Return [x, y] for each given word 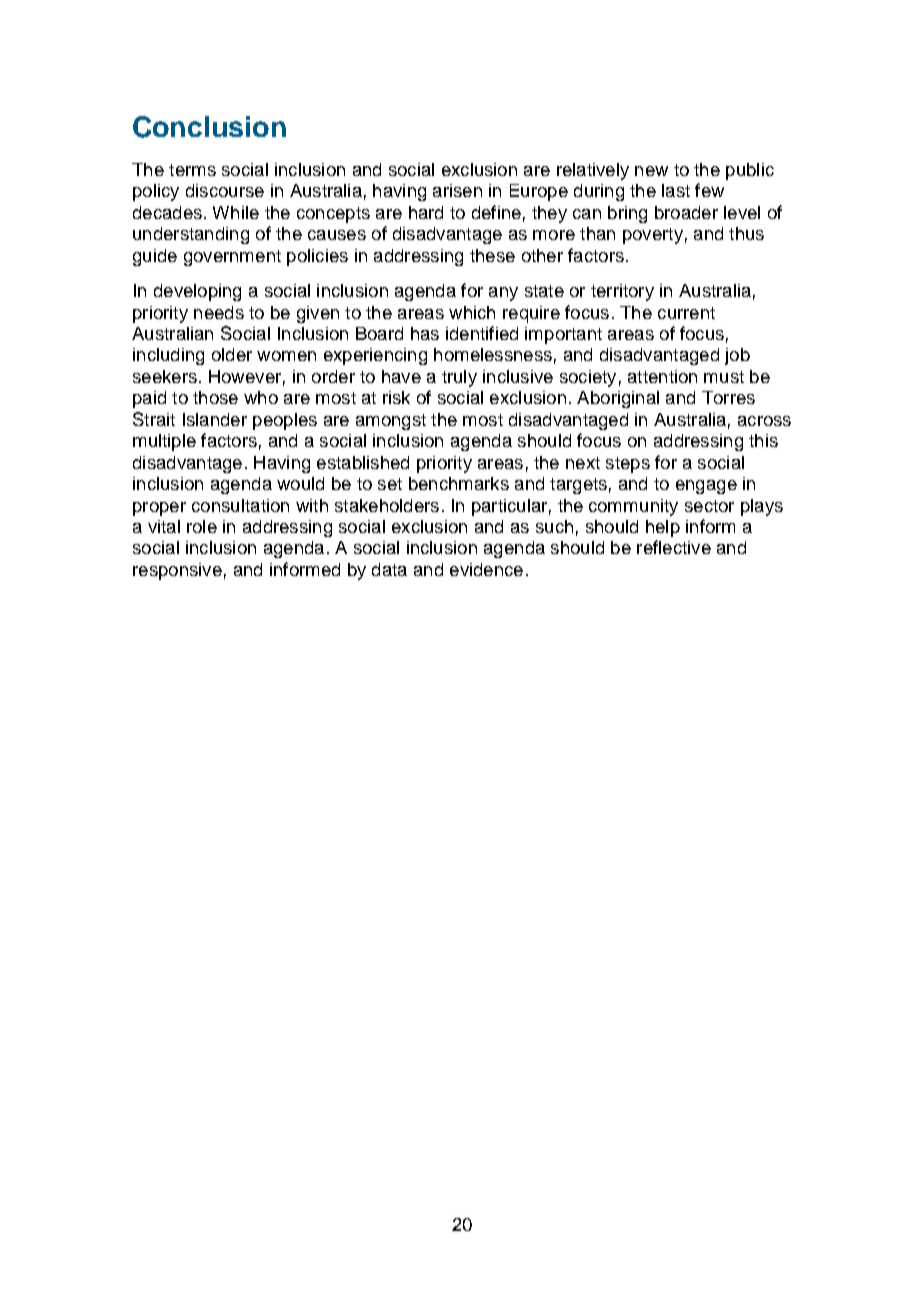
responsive [177, 571]
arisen [457, 190]
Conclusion [209, 127]
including [168, 356]
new [651, 171]
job [737, 356]
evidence [486, 569]
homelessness [493, 354]
